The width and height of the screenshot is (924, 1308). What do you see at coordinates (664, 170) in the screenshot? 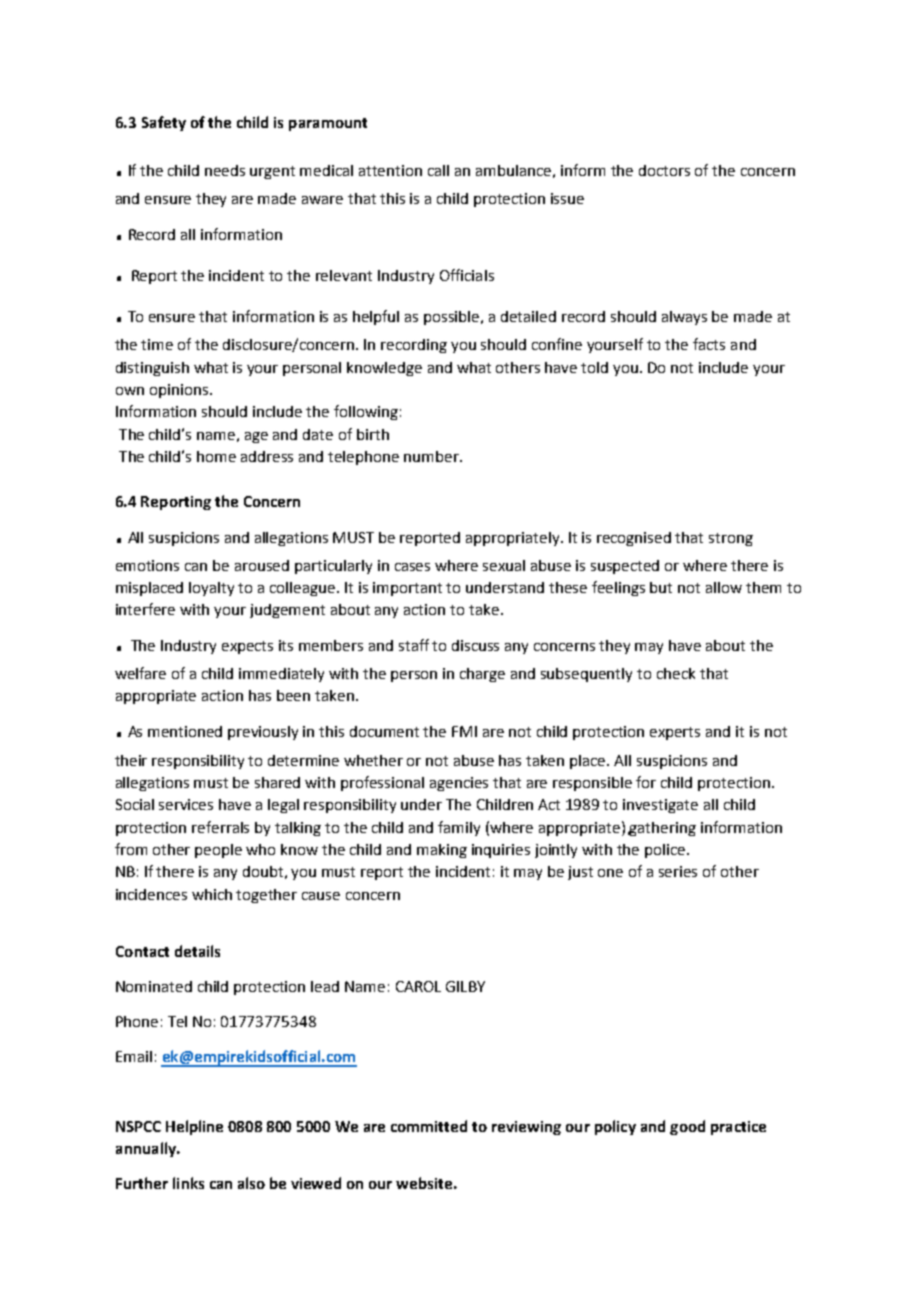
I see `doctors` at bounding box center [664, 170].
